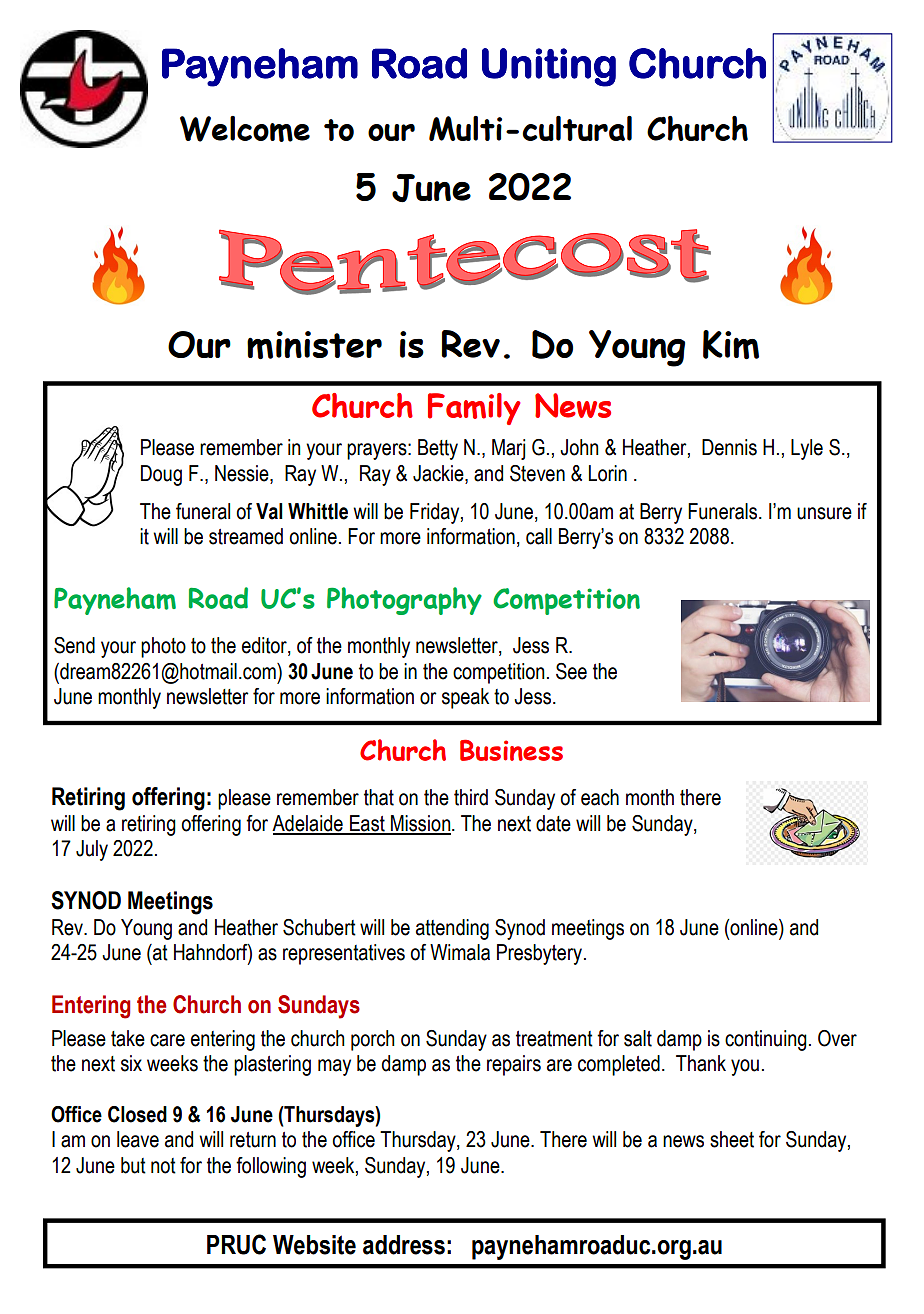  Describe the element at coordinates (571, 671) in the screenshot. I see `See` at that location.
